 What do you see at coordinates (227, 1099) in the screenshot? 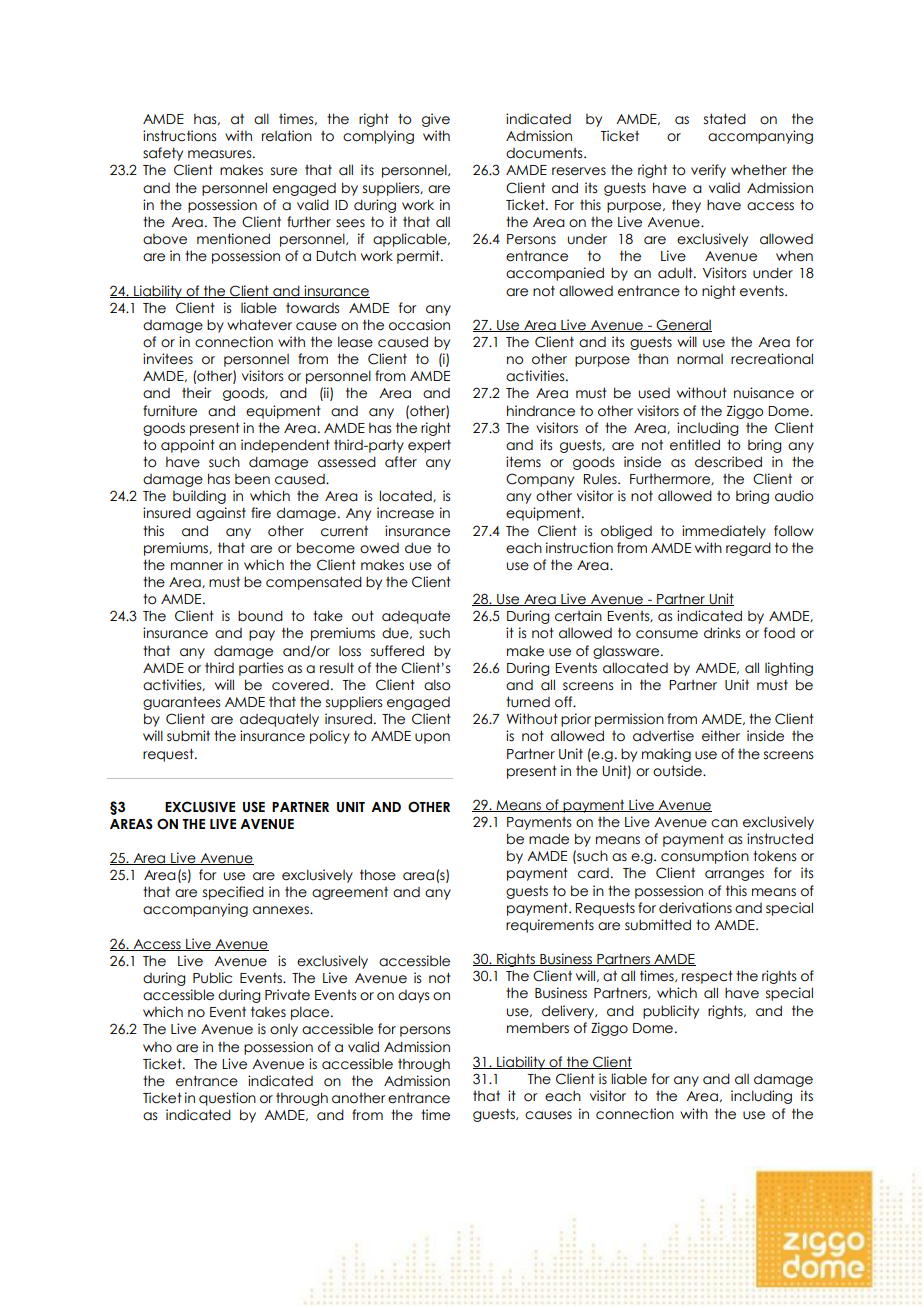
I see `question` at bounding box center [227, 1099].
